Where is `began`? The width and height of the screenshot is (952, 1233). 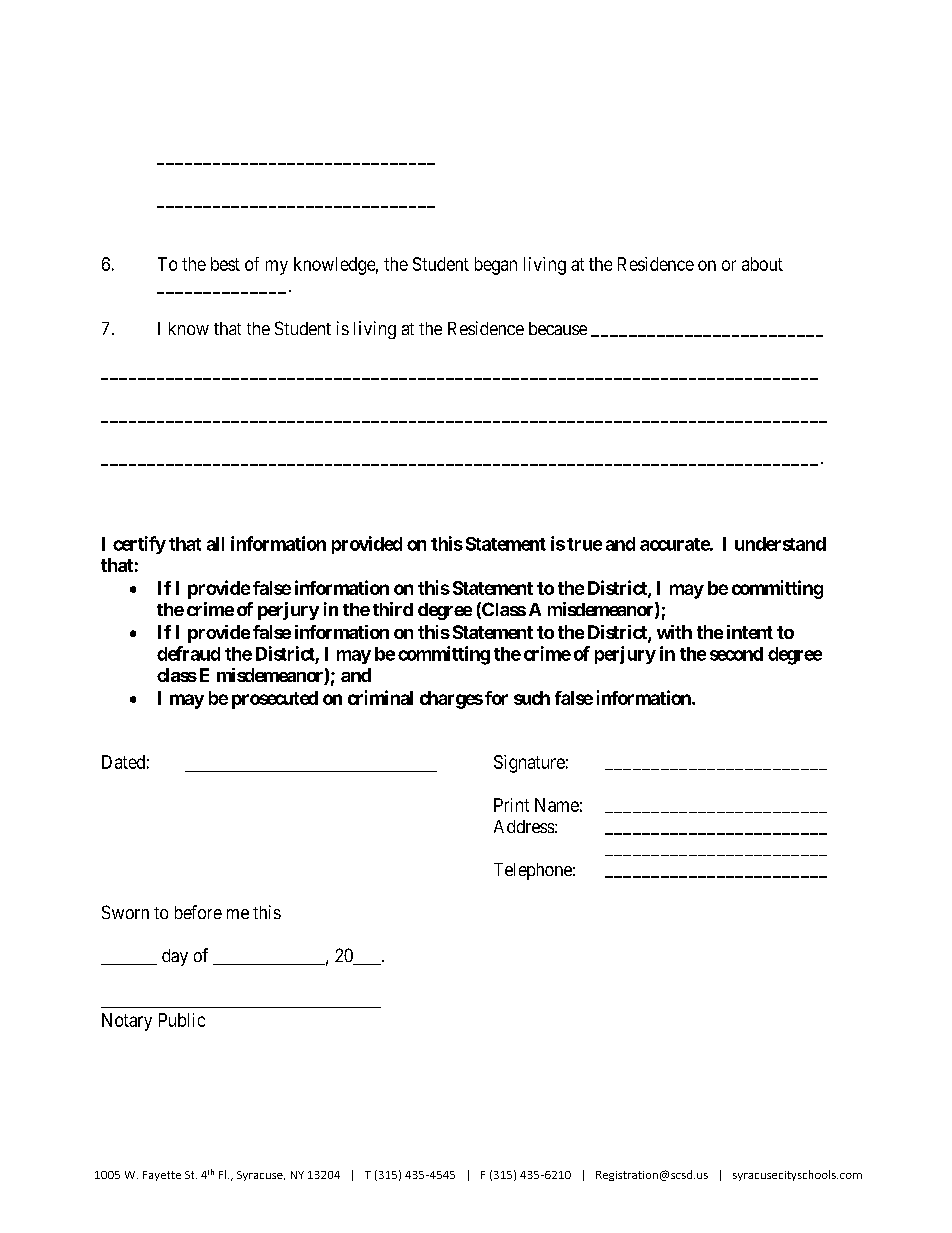
began is located at coordinates (496, 266).
